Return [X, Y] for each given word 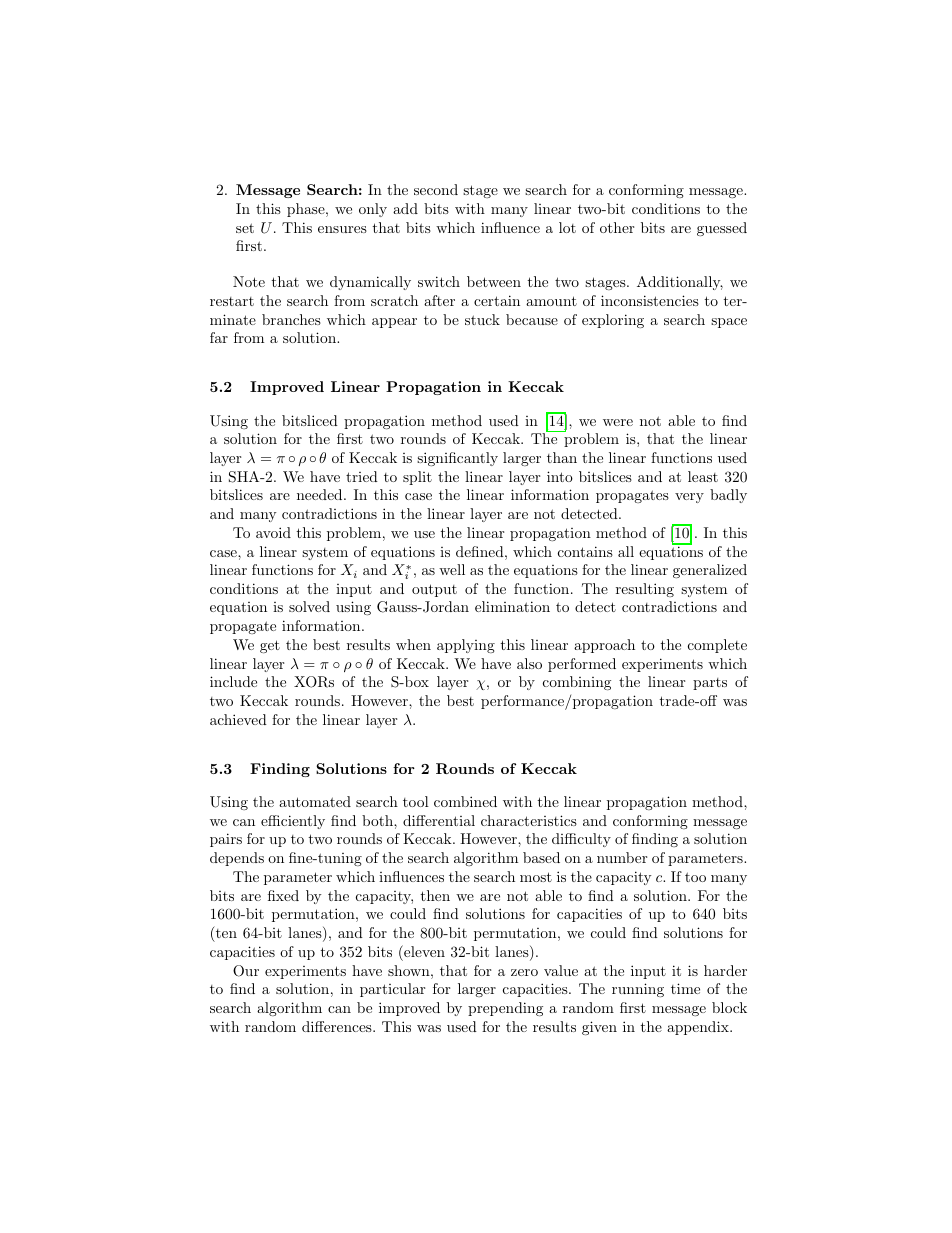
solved [309, 606]
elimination [512, 606]
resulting [645, 590]
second [436, 189]
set [245, 228]
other [617, 227]
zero [524, 972]
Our [246, 971]
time [685, 988]
